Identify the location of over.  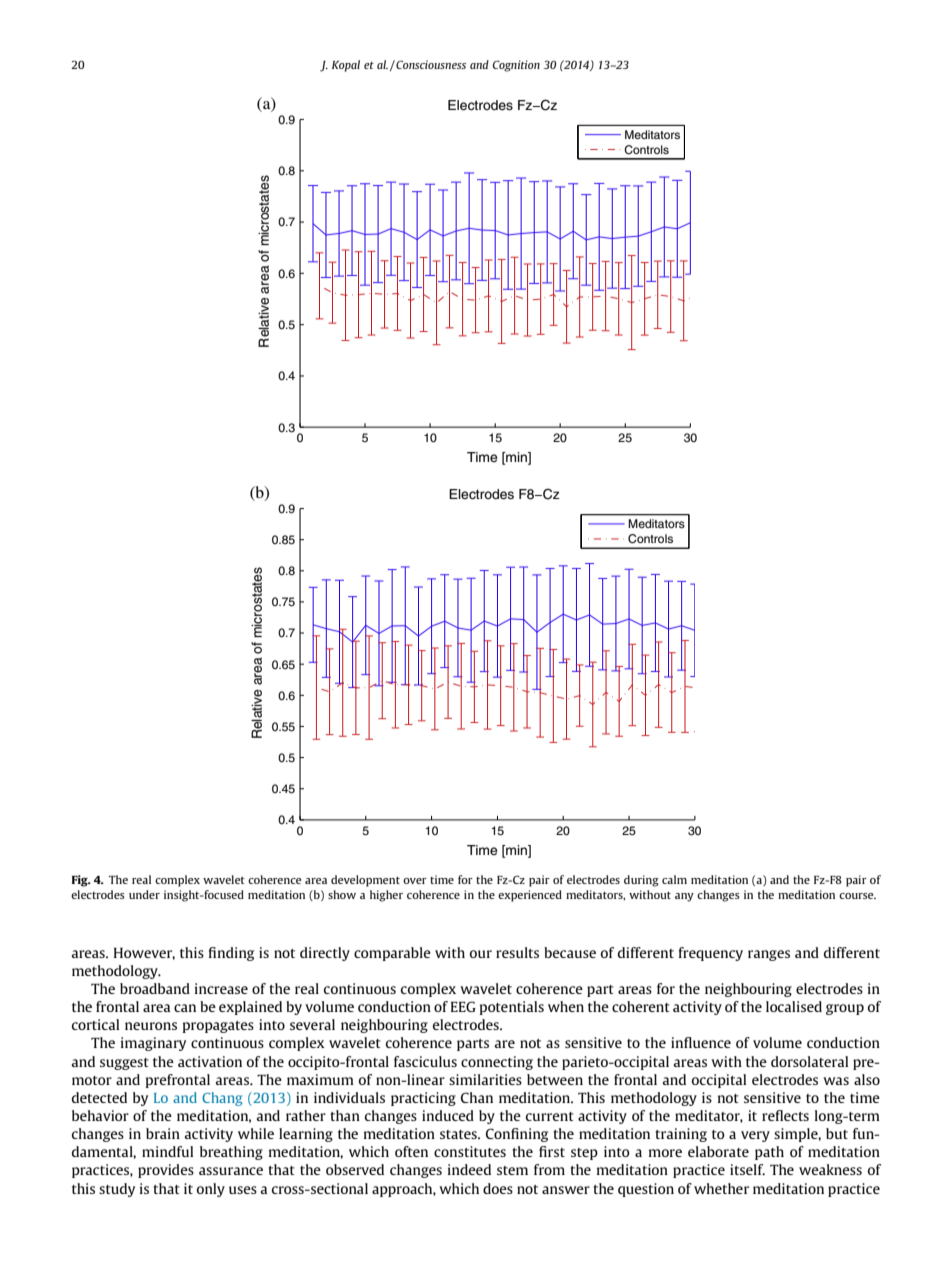
(415, 881).
